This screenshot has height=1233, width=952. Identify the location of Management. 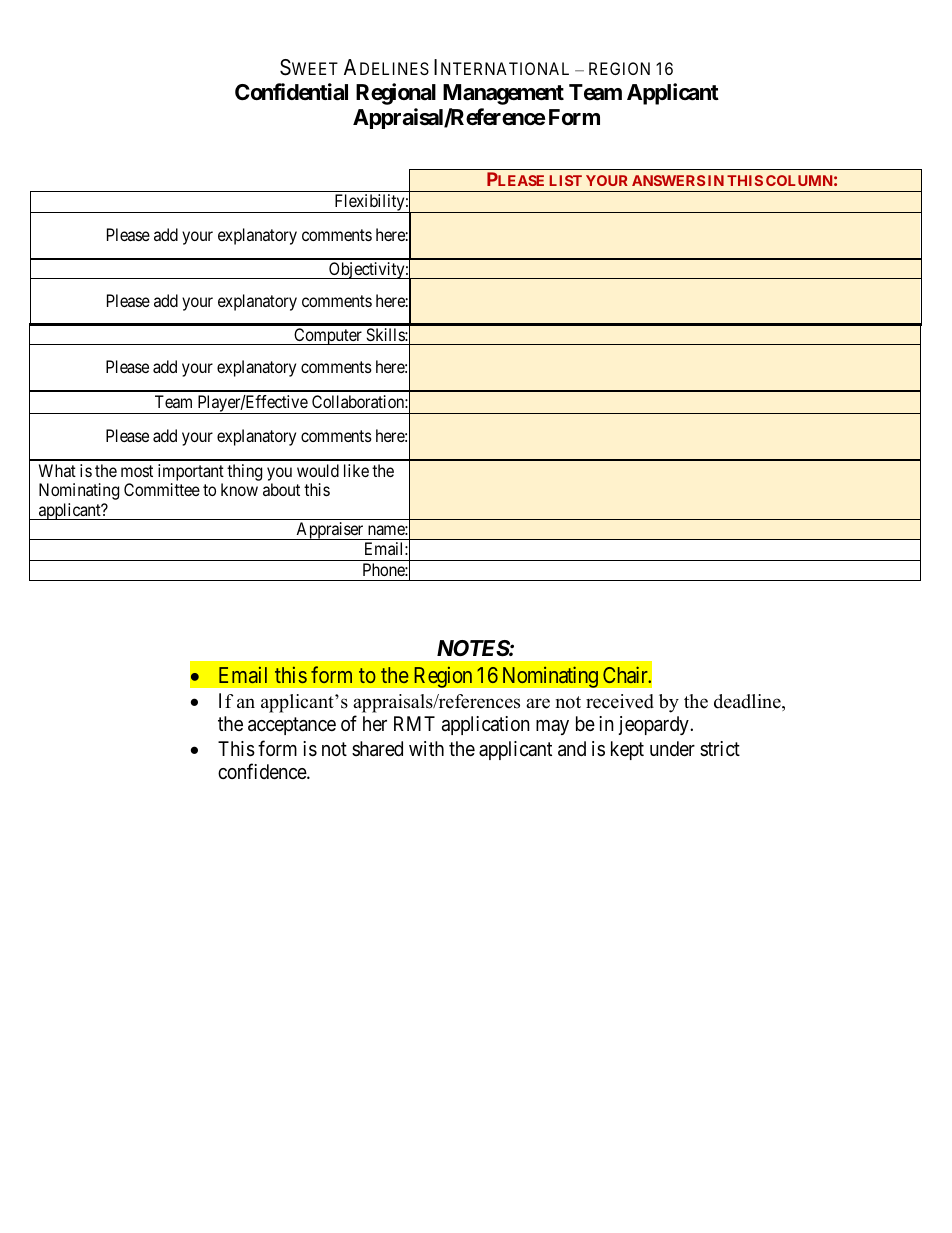
(503, 94).
